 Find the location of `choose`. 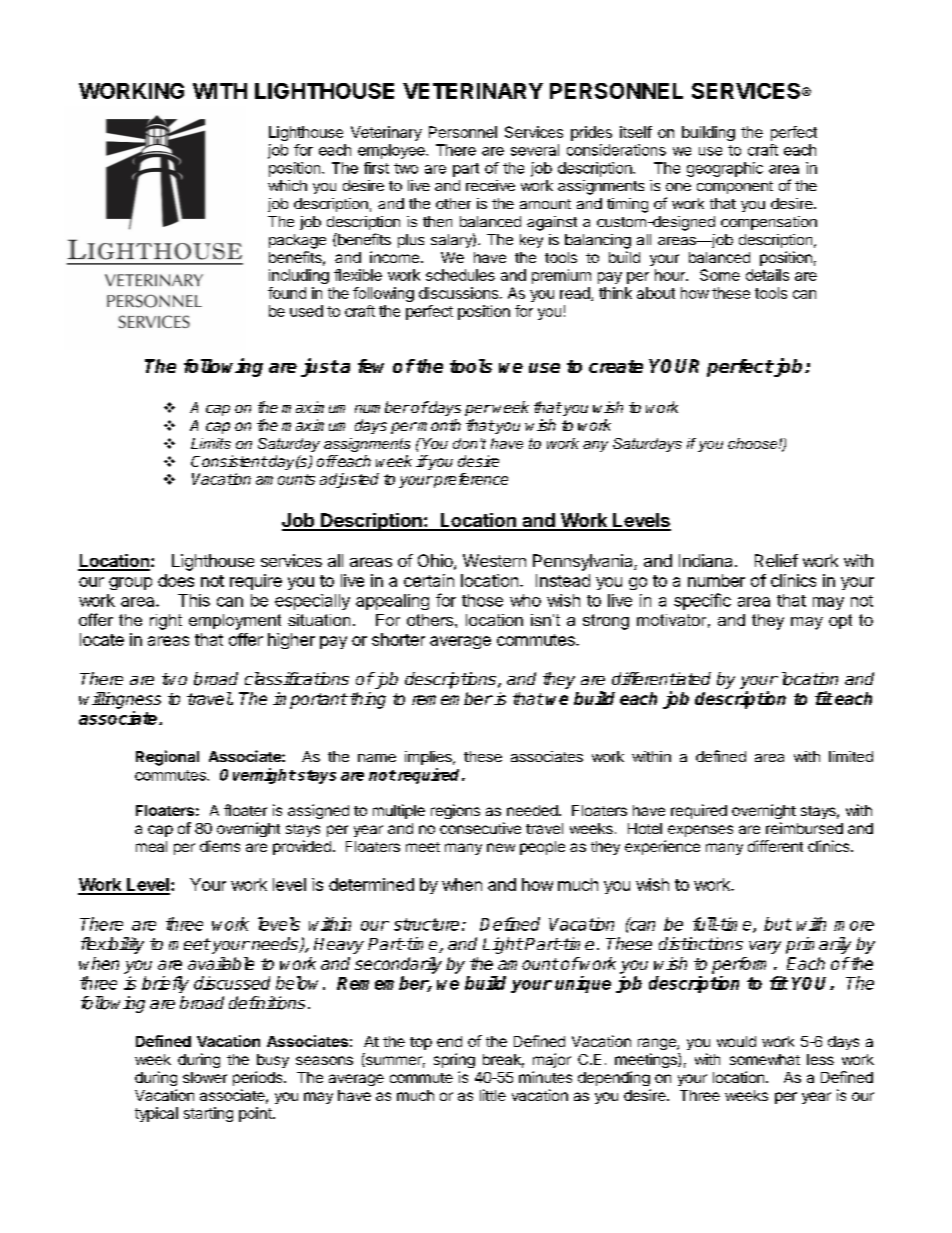

choose is located at coordinates (754, 443).
